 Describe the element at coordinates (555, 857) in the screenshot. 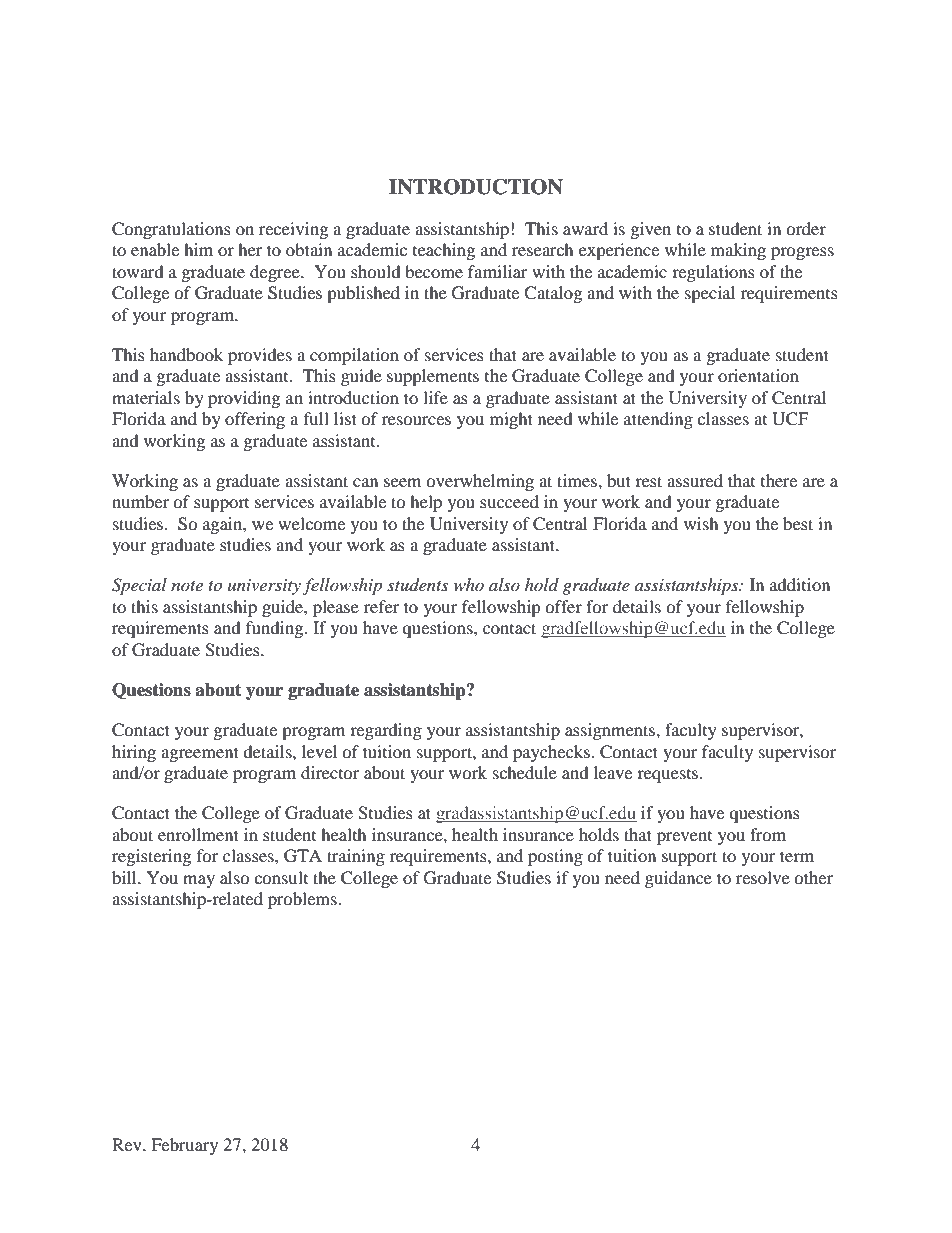

I see `posting` at that location.
